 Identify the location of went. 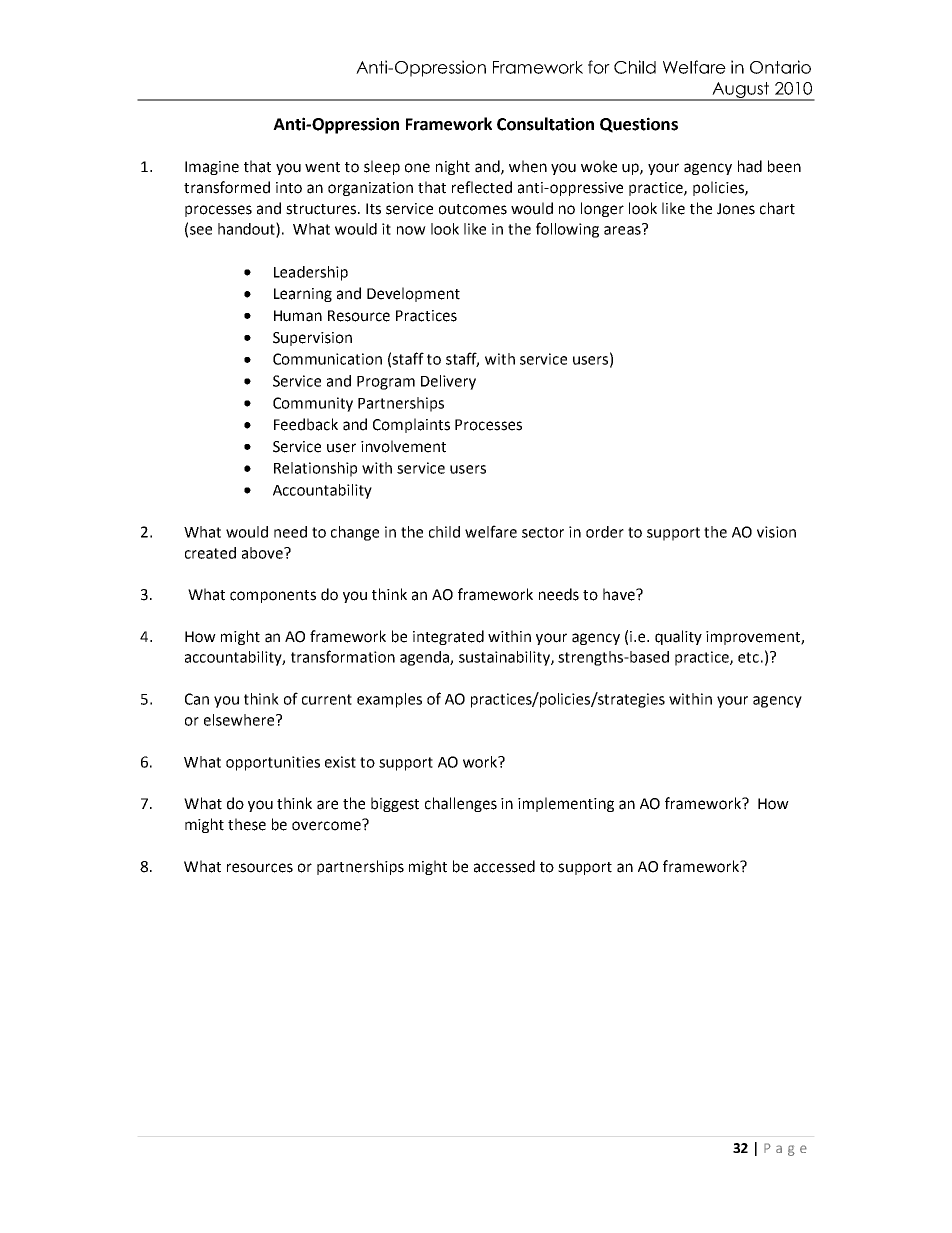
(322, 167).
